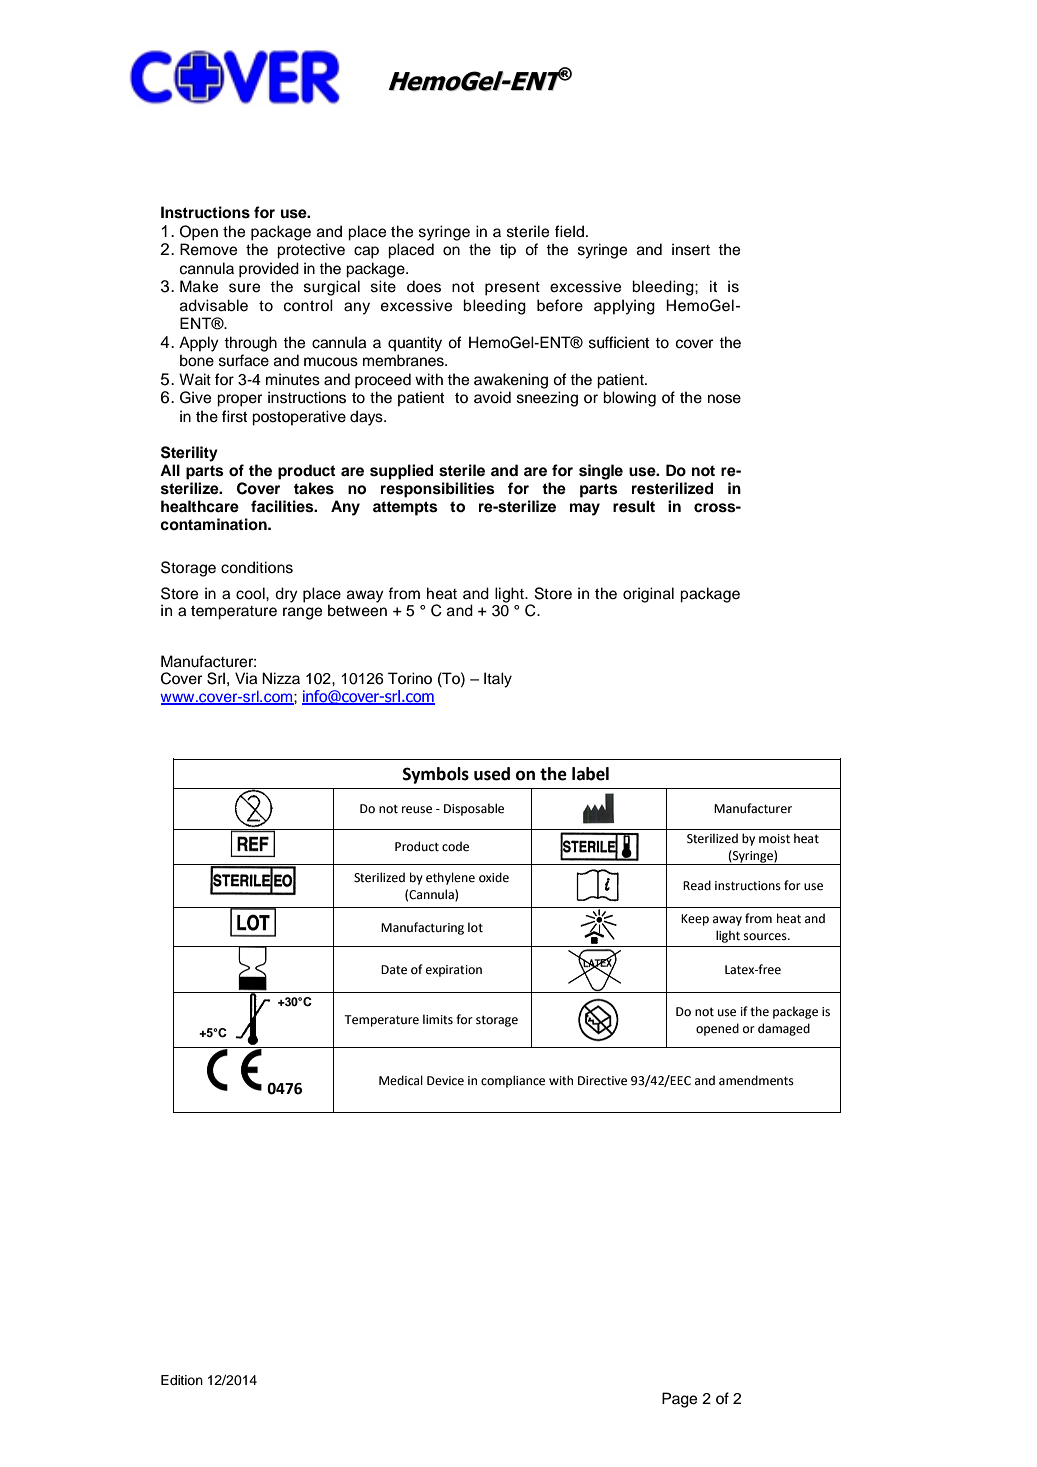 The height and width of the document is (1467, 1037). Describe the element at coordinates (394, 970) in the document. I see `Date` at that location.
